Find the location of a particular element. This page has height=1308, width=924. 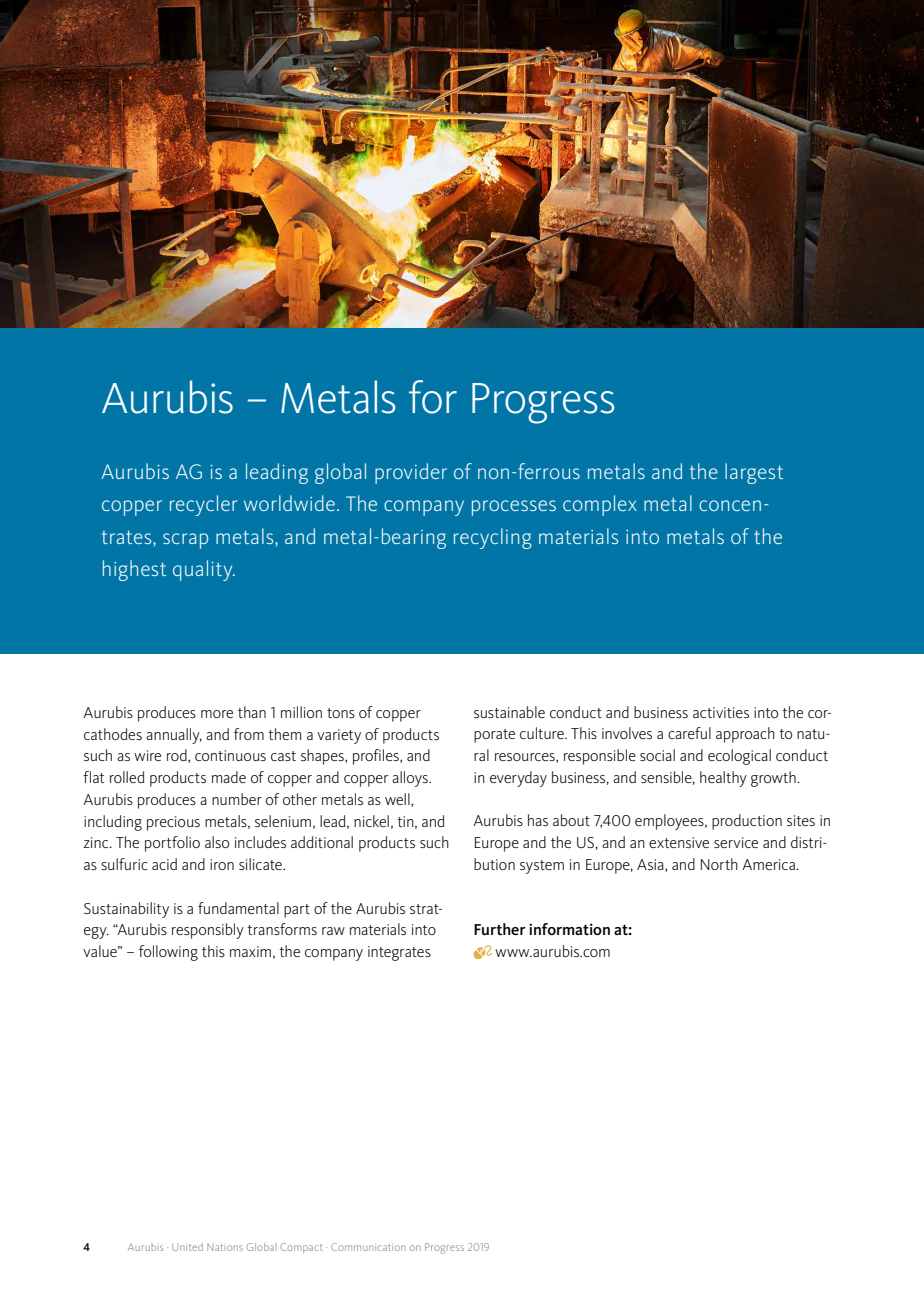

largest is located at coordinates (754, 473).
